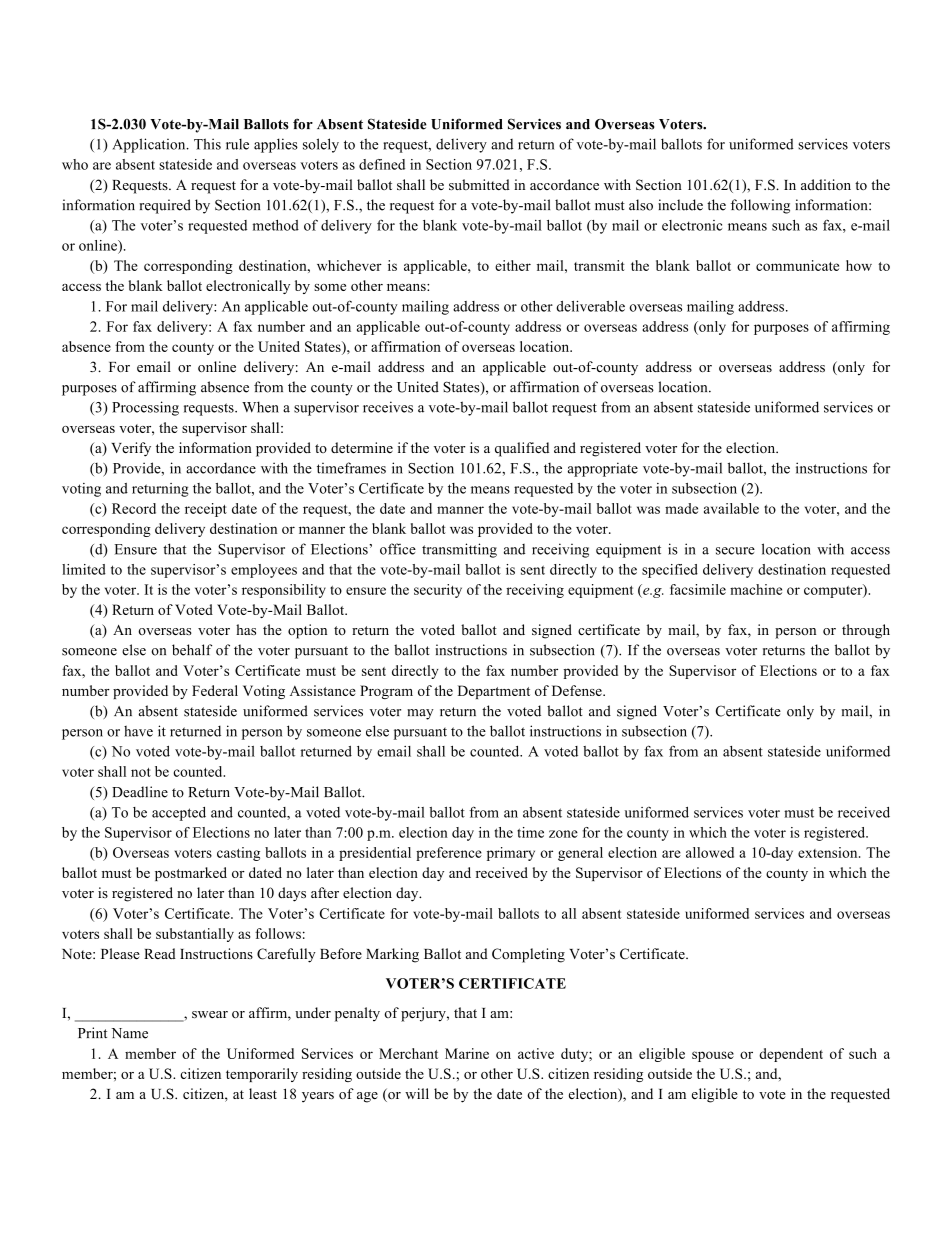  I want to click on machine, so click(756, 589).
